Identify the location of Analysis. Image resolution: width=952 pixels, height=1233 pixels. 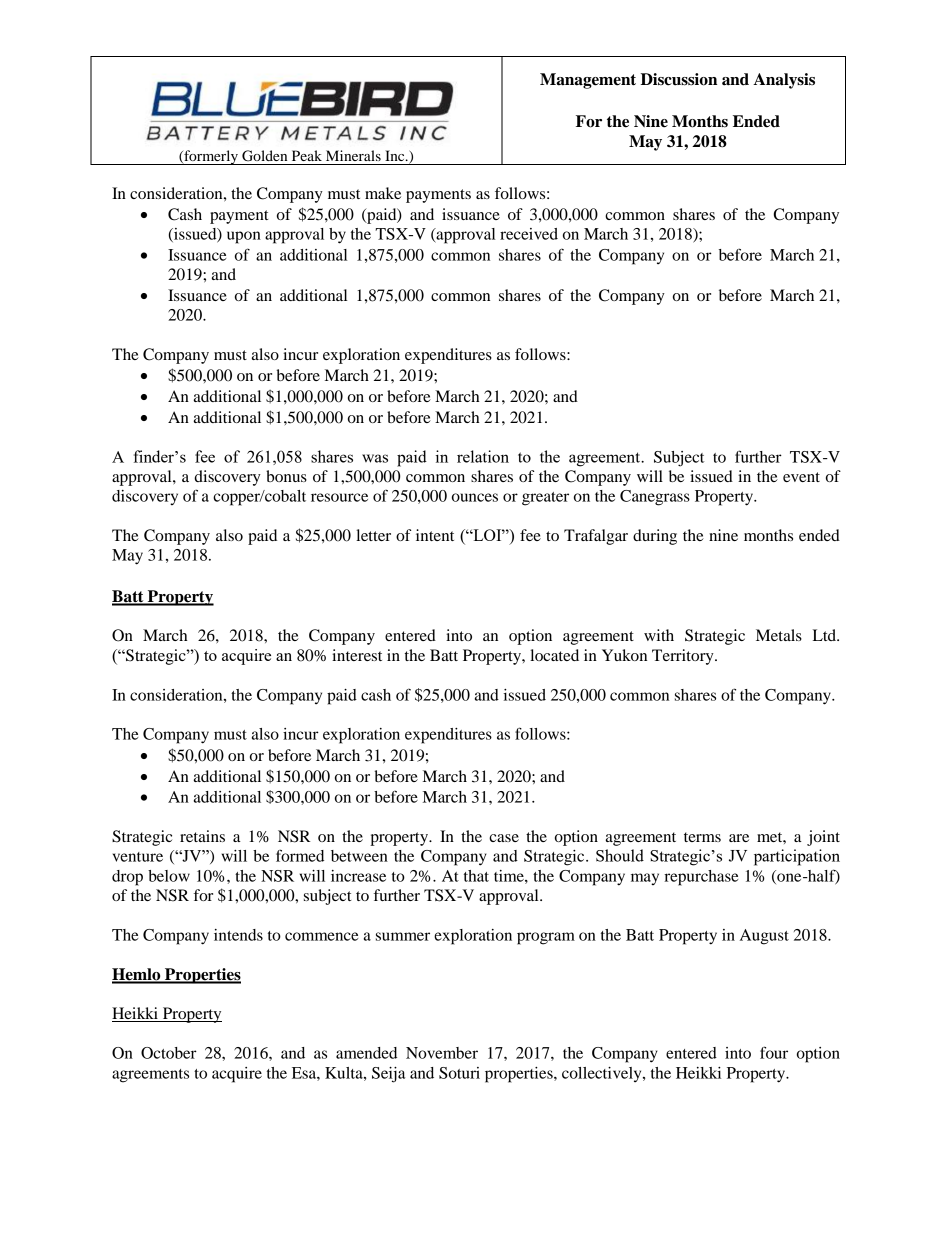
(784, 81).
